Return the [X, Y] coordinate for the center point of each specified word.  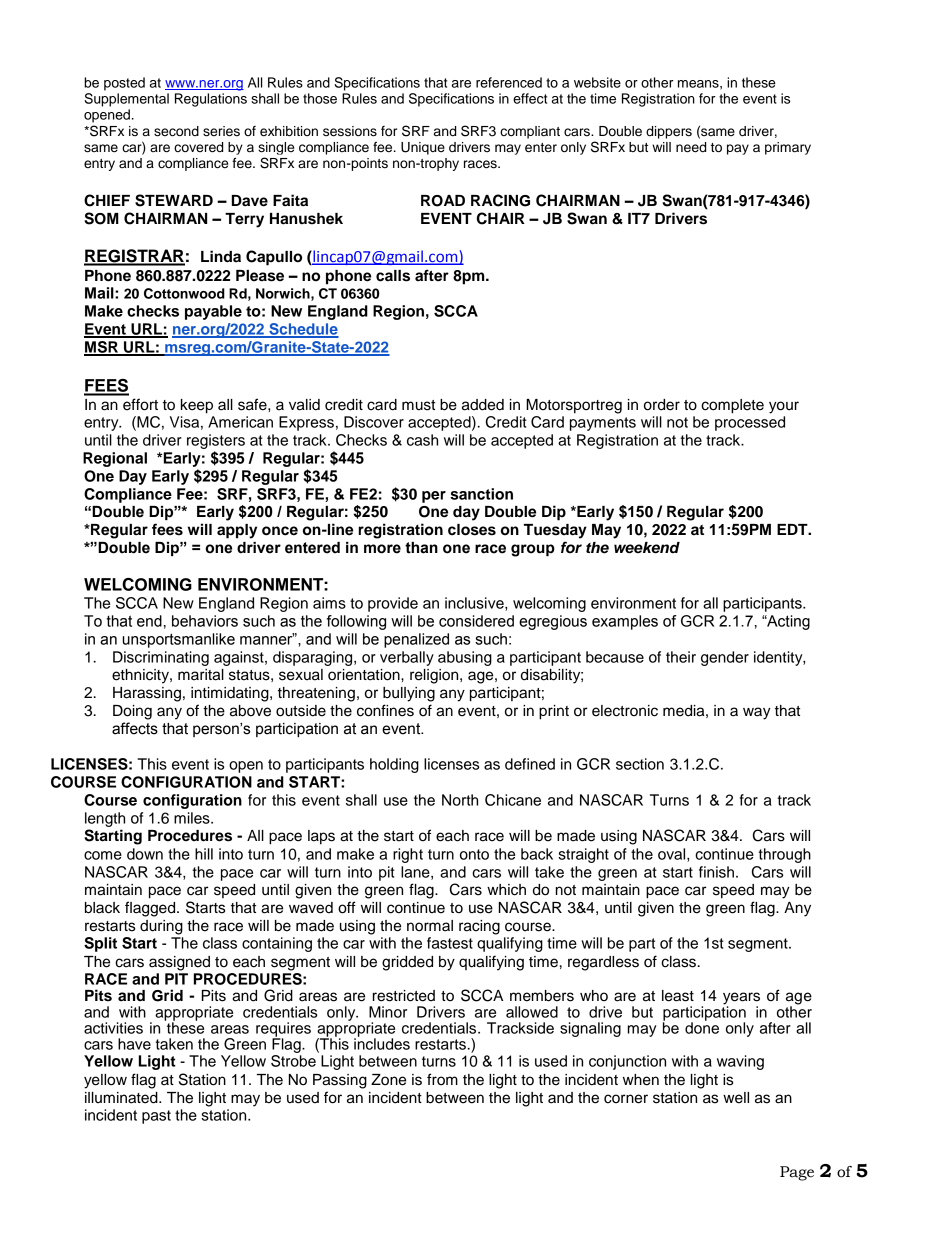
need [691, 147]
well [736, 1098]
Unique [423, 148]
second [176, 131]
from [442, 1079]
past [156, 1117]
